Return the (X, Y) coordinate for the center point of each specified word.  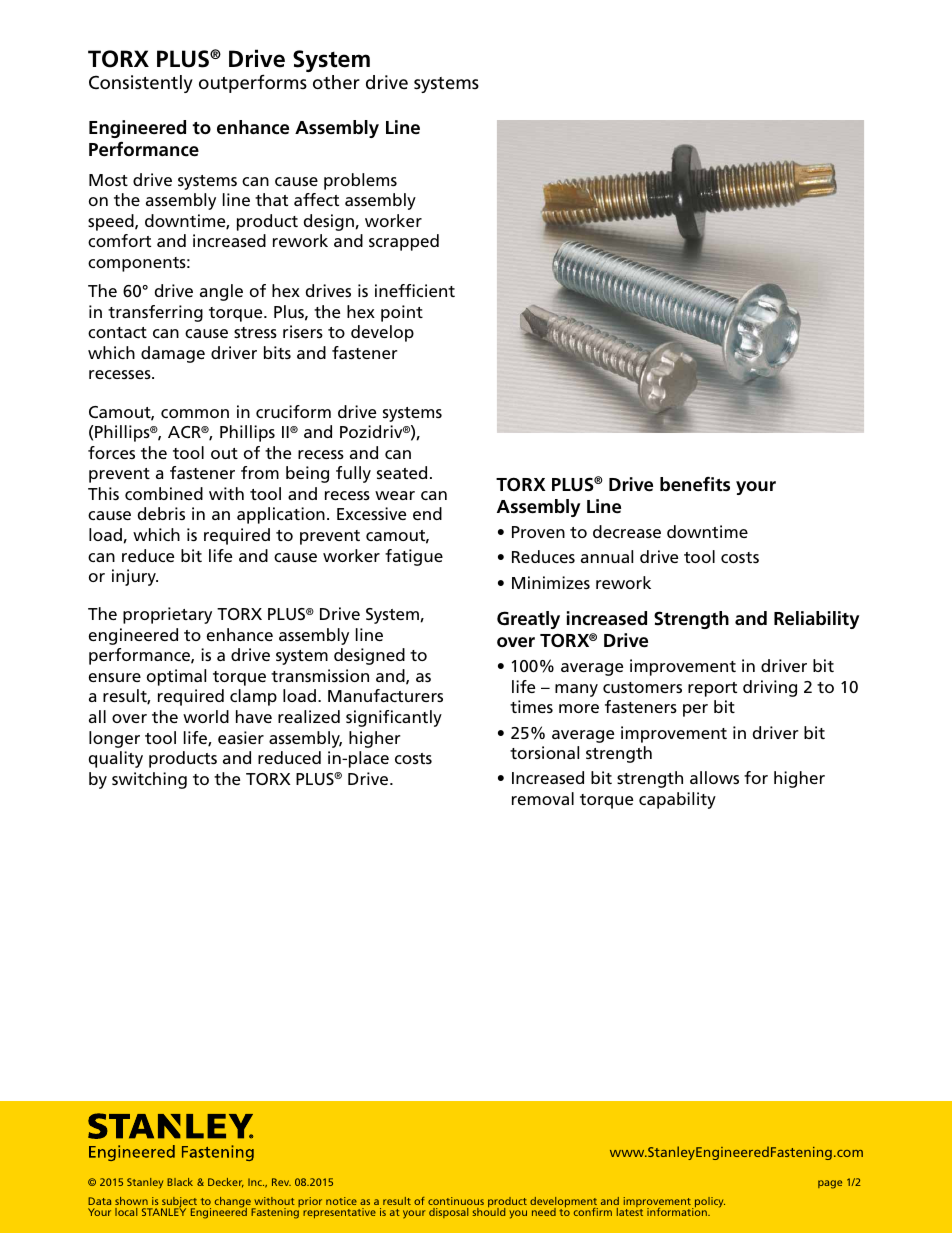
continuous (456, 1201)
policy (709, 1203)
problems (360, 181)
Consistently (141, 84)
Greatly (528, 620)
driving (770, 688)
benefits (695, 484)
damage (173, 354)
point (402, 313)
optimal (176, 677)
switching (149, 780)
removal (543, 798)
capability (677, 800)
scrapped (404, 242)
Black (180, 1182)
